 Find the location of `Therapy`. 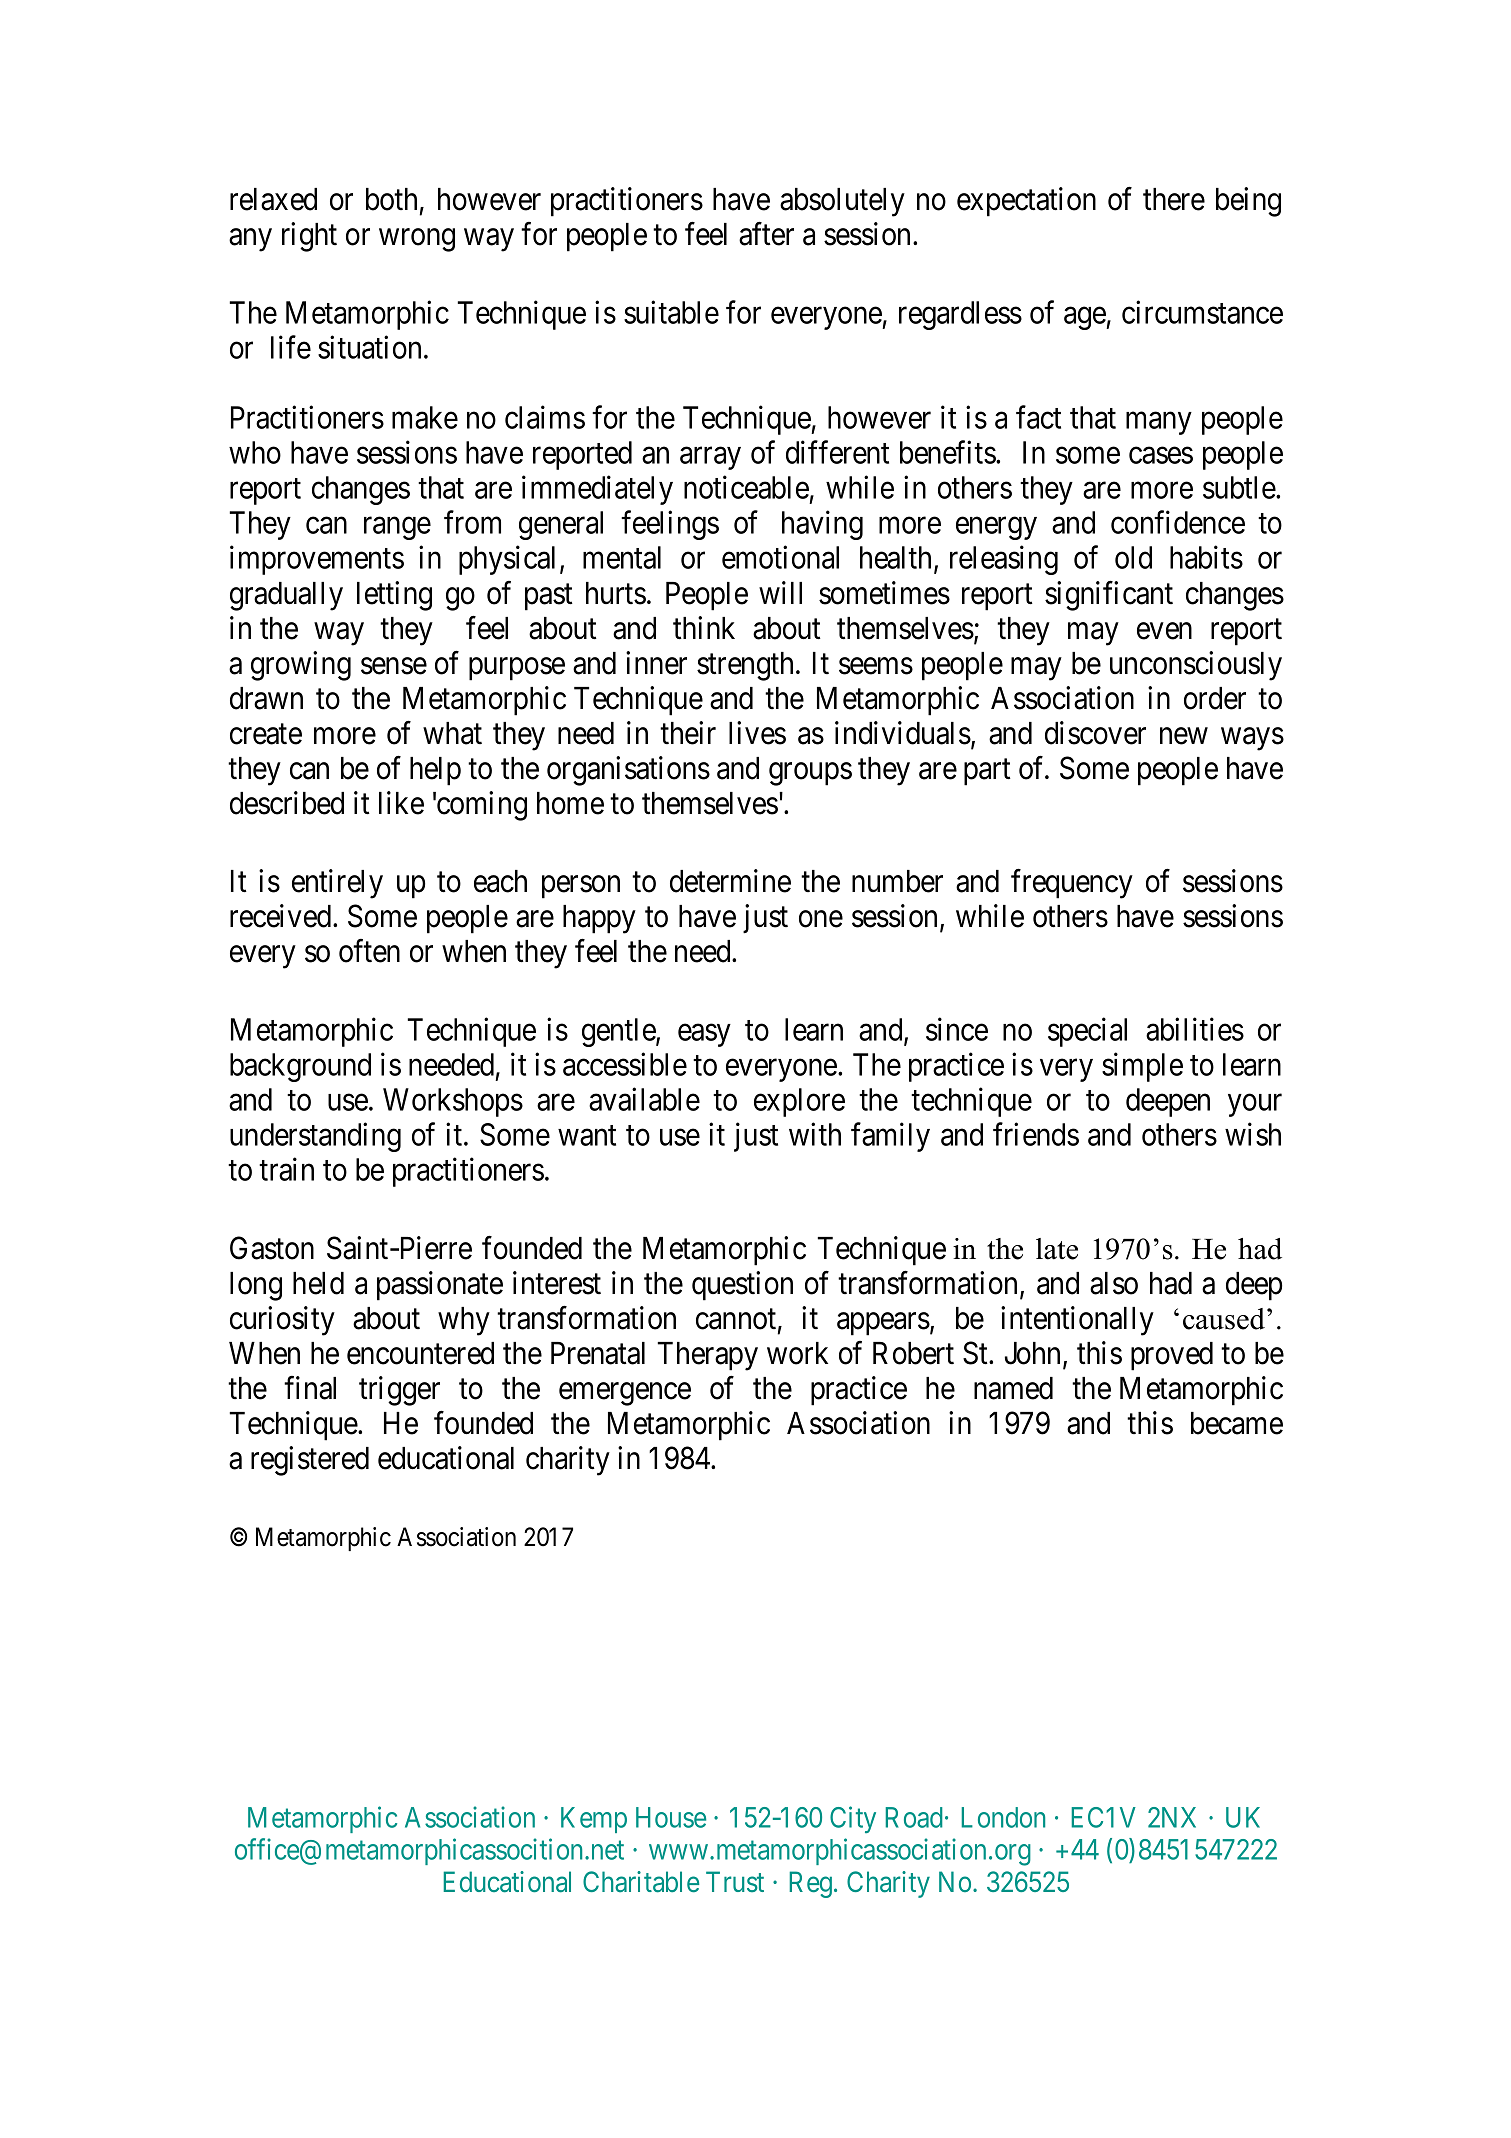

Therapy is located at coordinates (707, 1356).
